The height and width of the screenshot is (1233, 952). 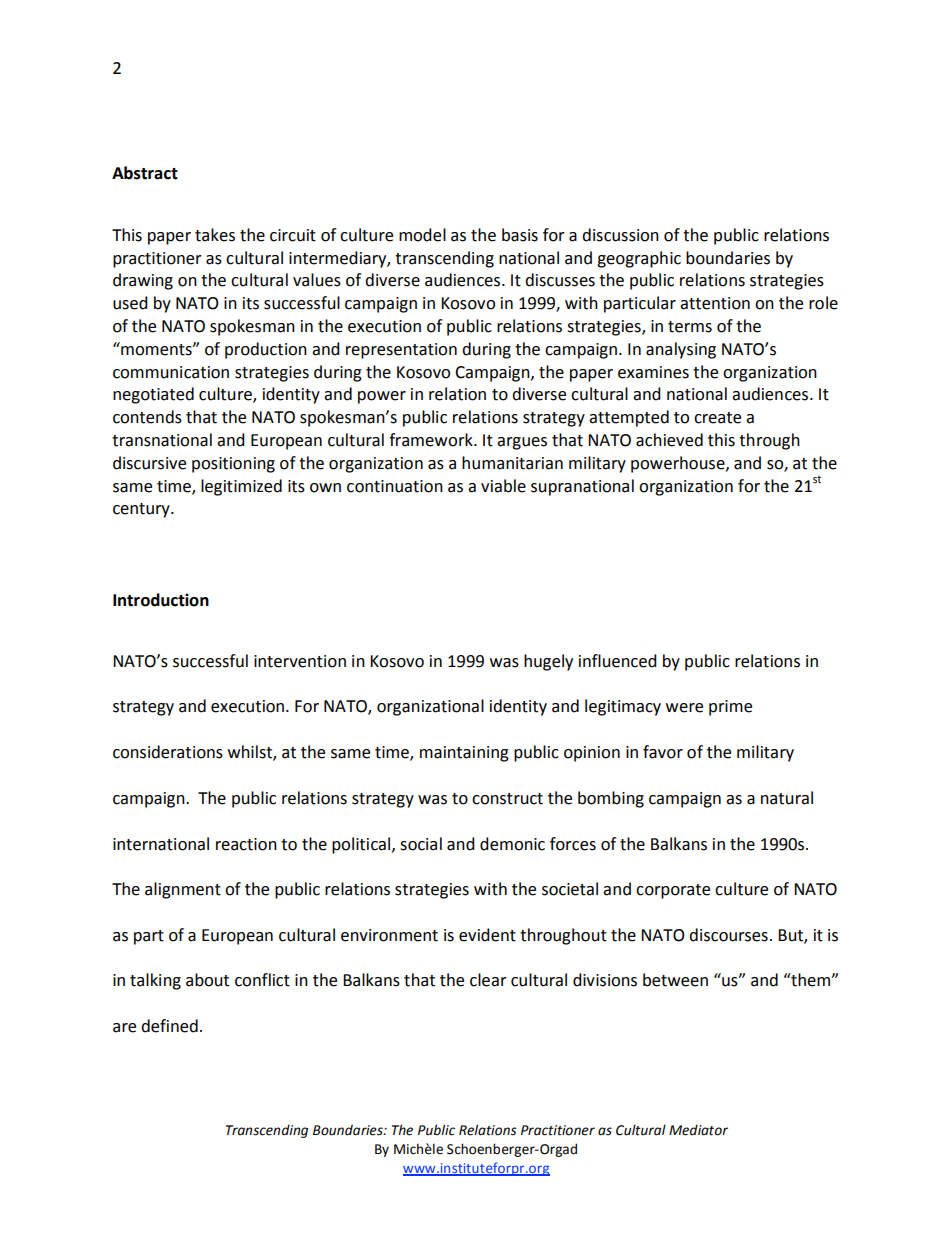 I want to click on communication, so click(x=171, y=372).
